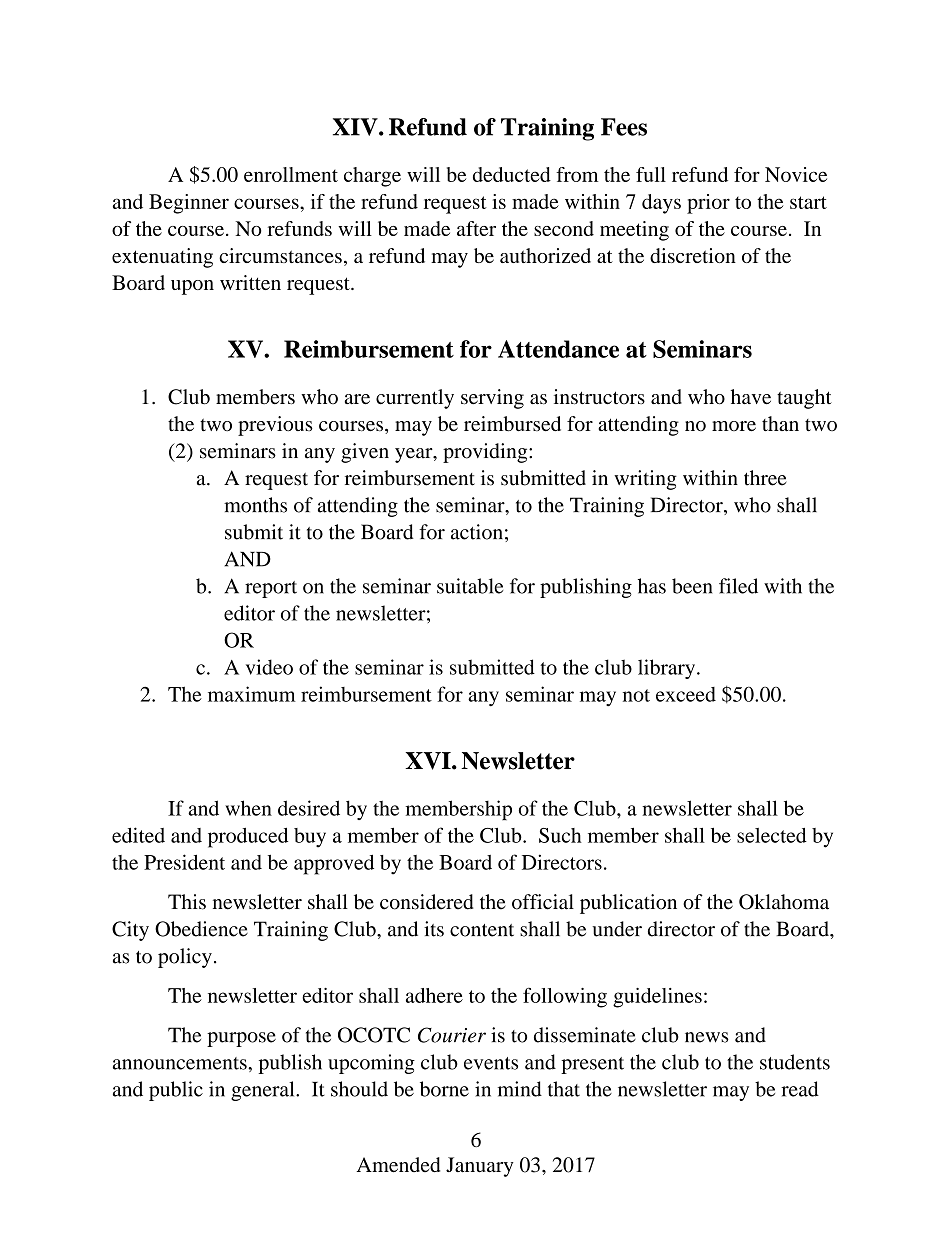  Describe the element at coordinates (512, 174) in the screenshot. I see `deducted` at that location.
